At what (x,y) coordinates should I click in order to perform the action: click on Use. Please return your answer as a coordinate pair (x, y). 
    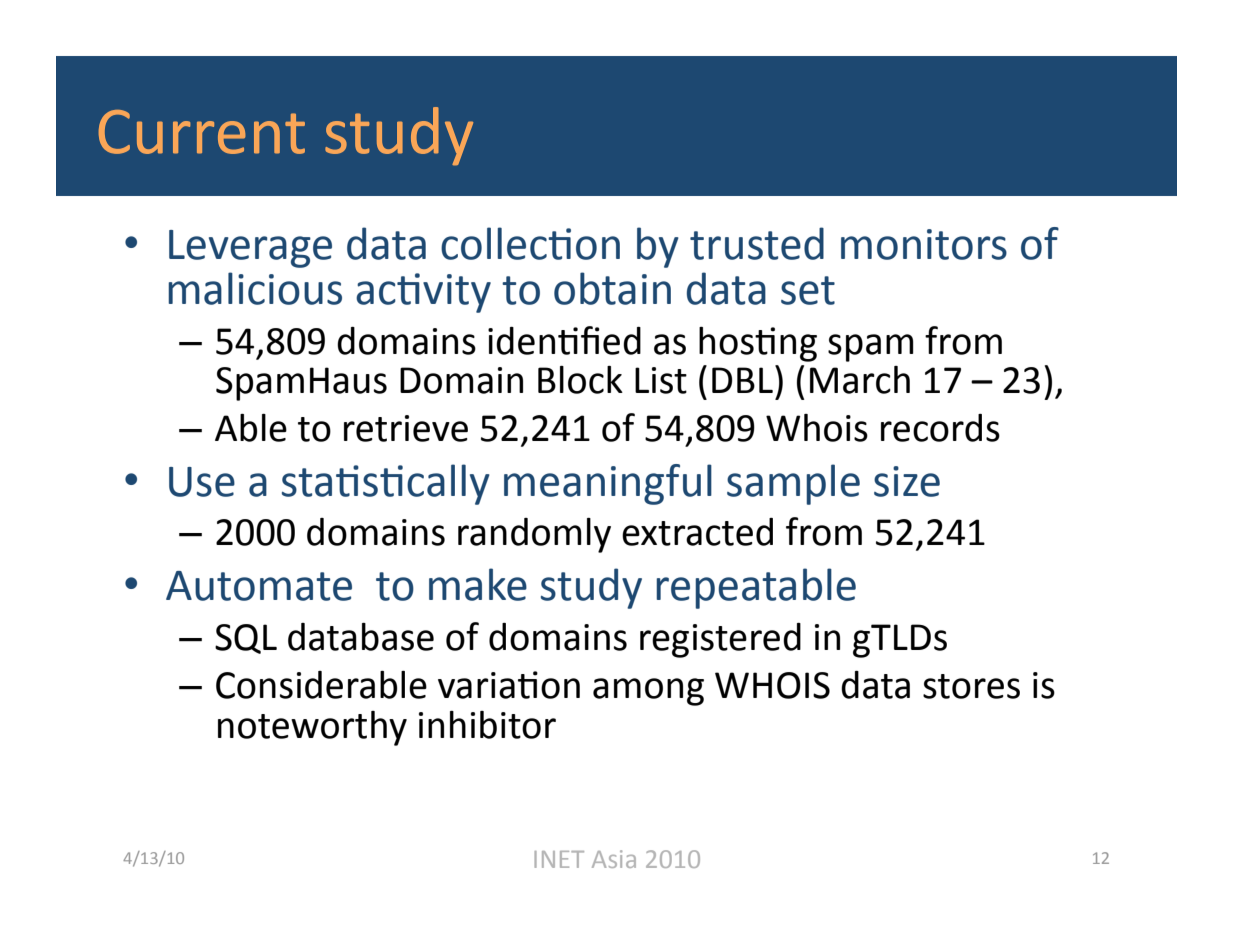
    Looking at the image, I should click on (202, 482).
